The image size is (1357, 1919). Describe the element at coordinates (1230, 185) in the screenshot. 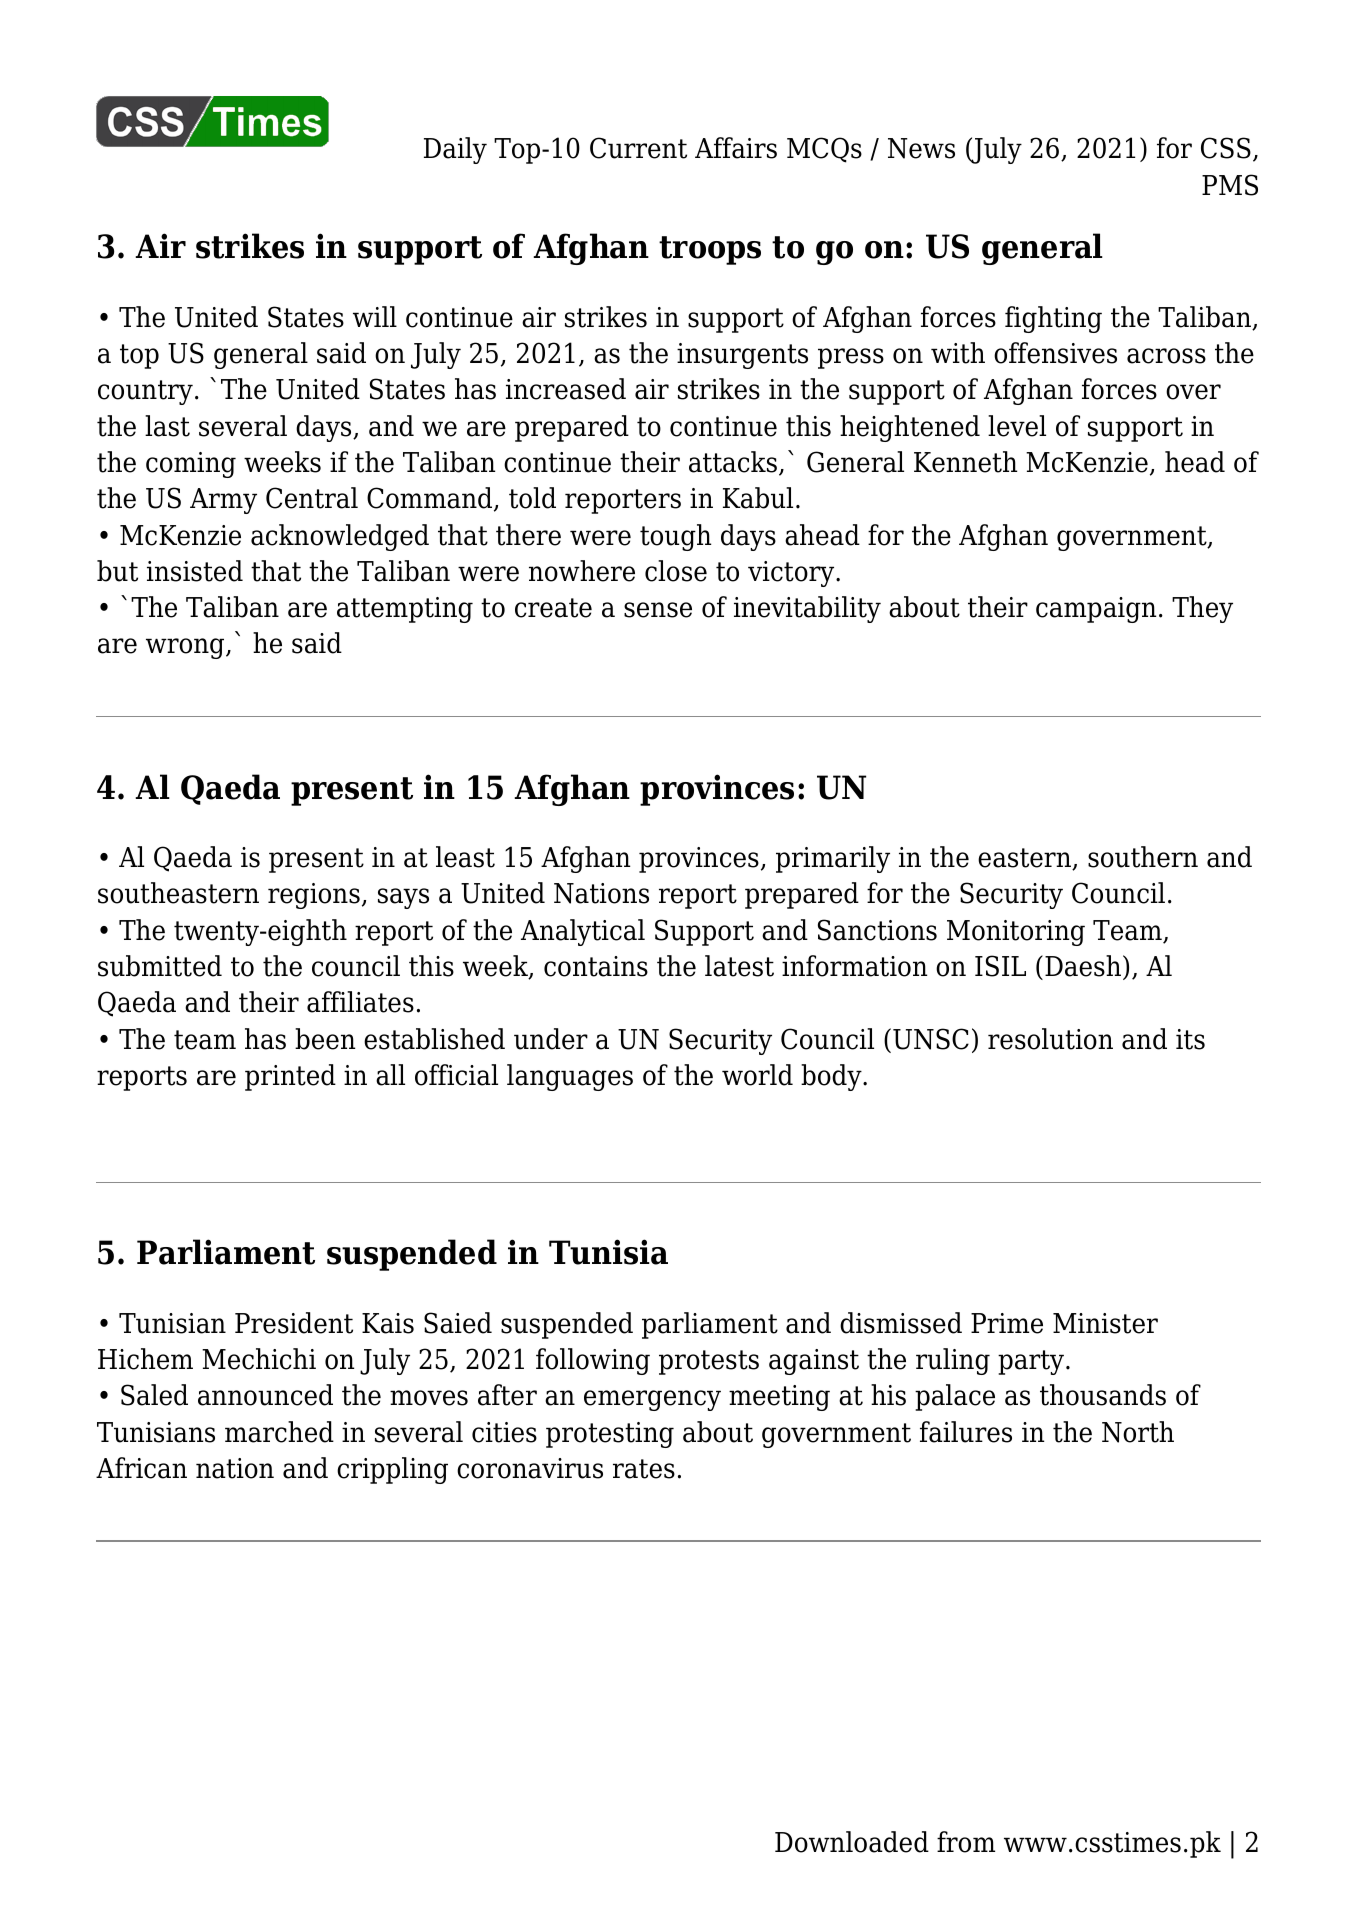

I see `PMS` at that location.
